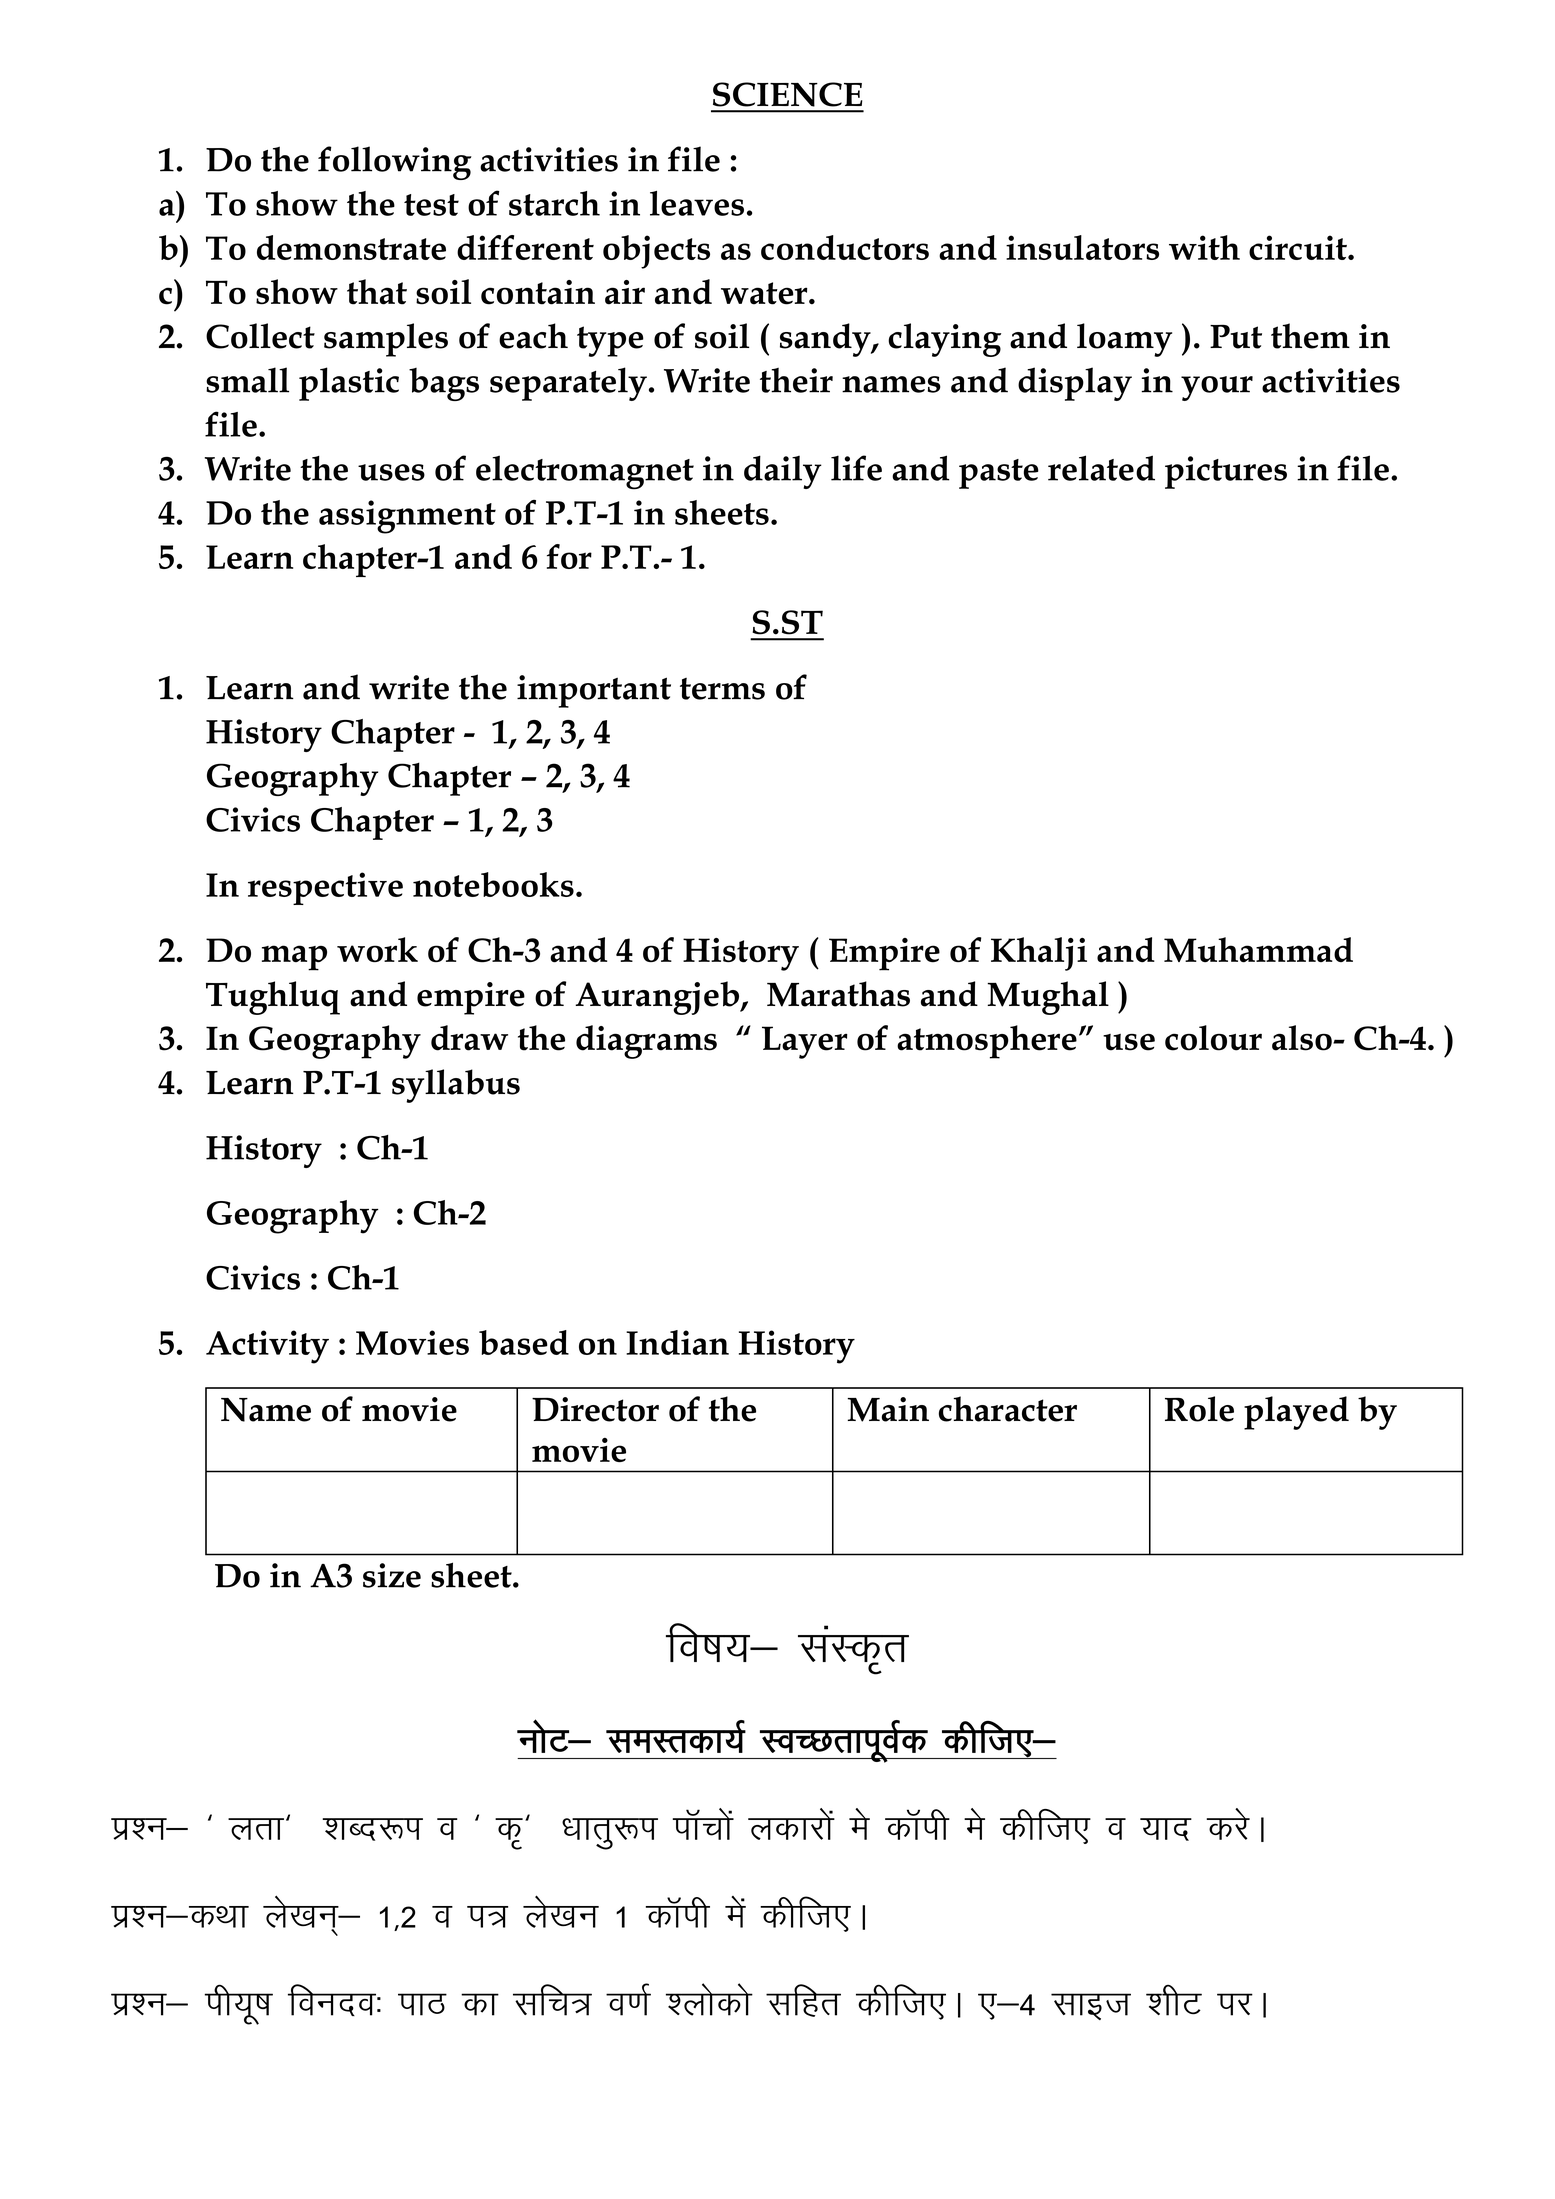  What do you see at coordinates (392, 1575) in the document?
I see `size` at bounding box center [392, 1575].
